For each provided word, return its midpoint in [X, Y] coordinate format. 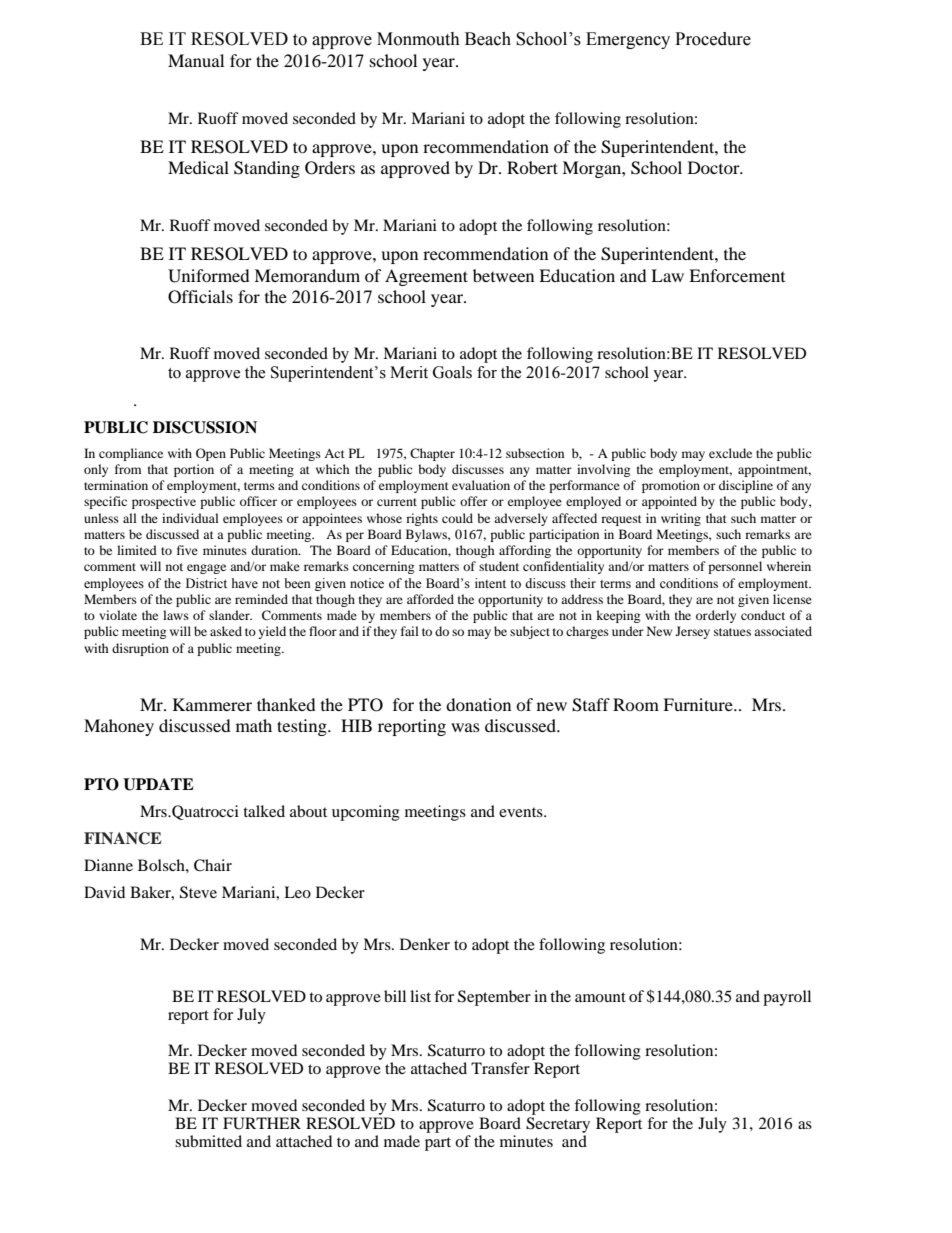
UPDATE [158, 784]
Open [211, 454]
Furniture [699, 704]
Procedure [713, 39]
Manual [196, 60]
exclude [730, 453]
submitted [208, 1141]
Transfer [500, 1068]
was [465, 727]
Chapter [432, 454]
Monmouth [418, 39]
